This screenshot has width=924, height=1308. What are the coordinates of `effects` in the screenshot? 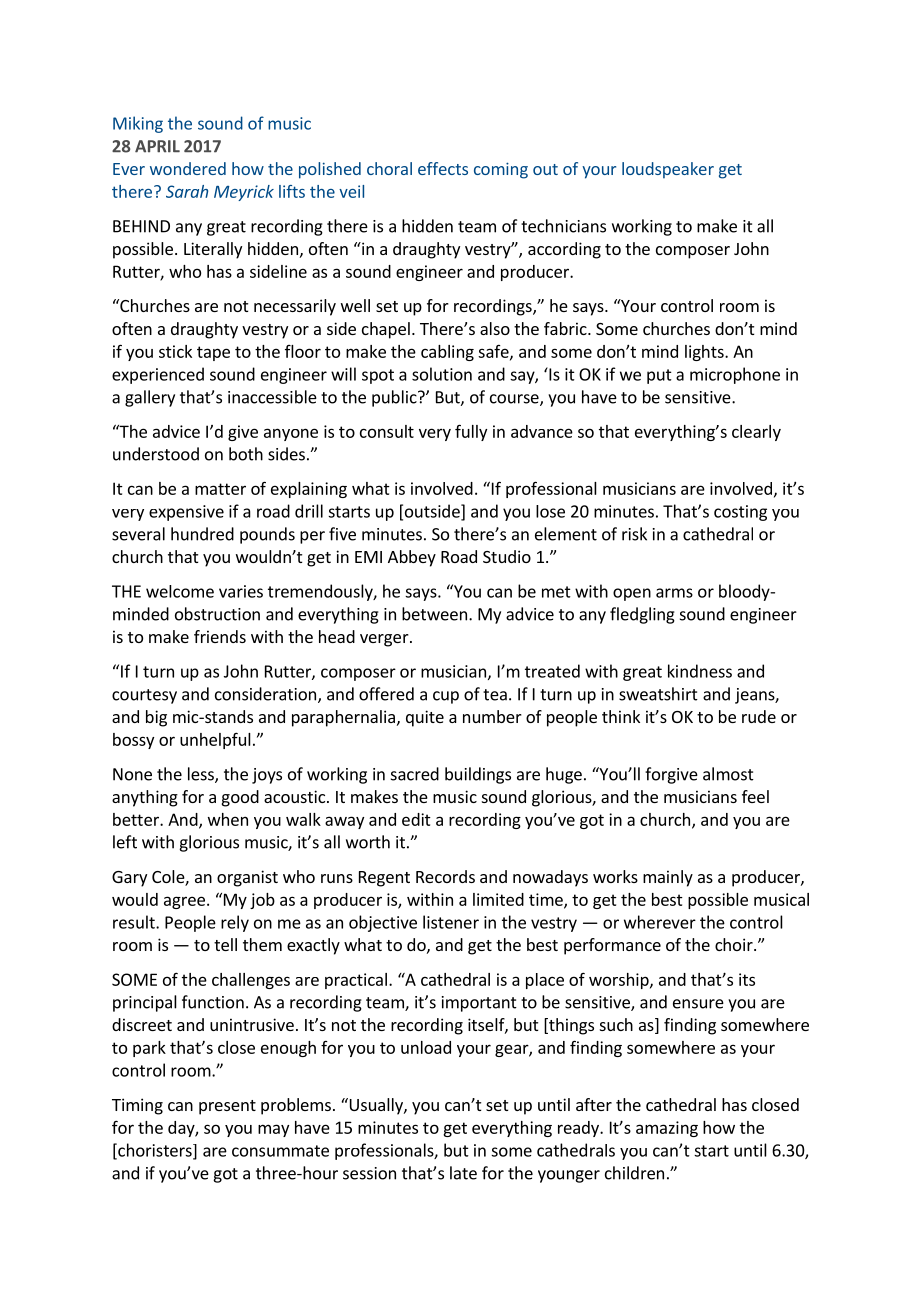 It's located at (443, 168).
